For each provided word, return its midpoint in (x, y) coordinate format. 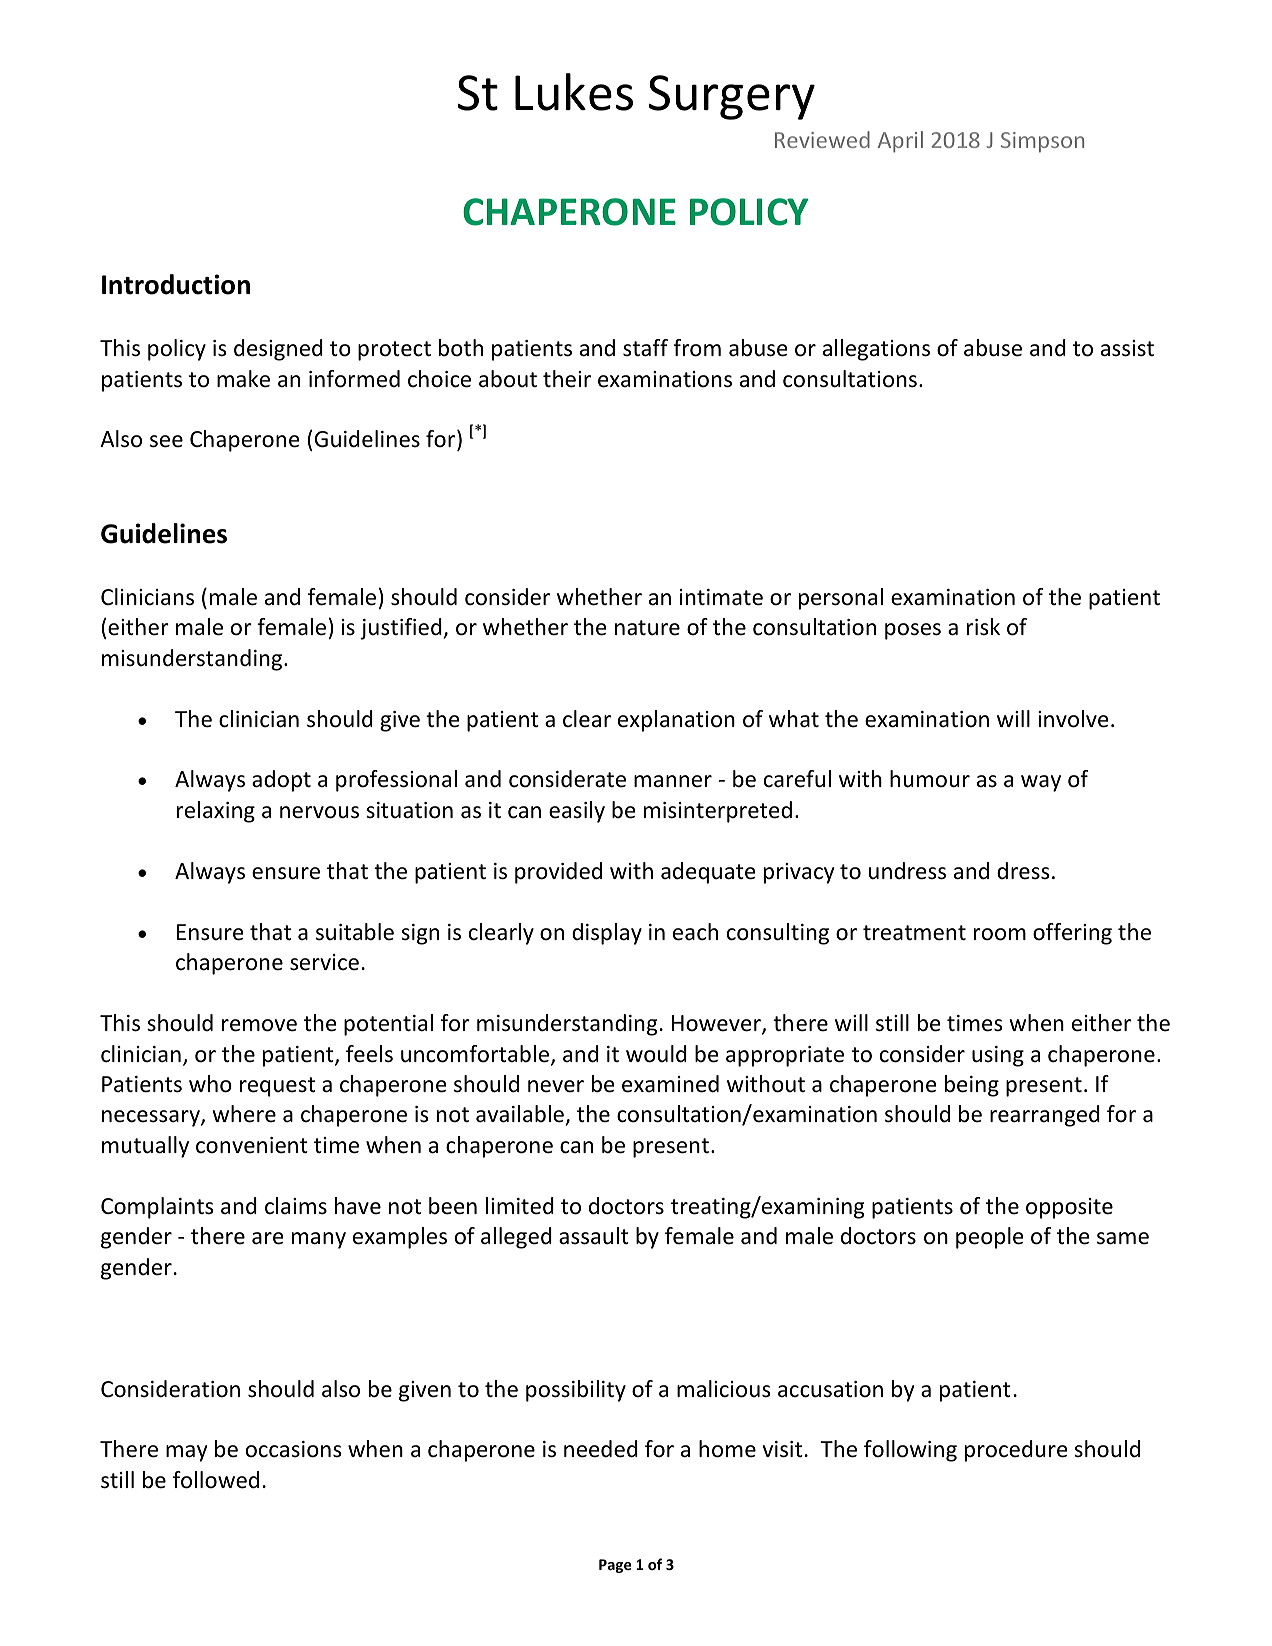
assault (594, 1236)
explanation (676, 721)
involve (1073, 719)
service (324, 962)
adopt (281, 781)
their (567, 379)
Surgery (732, 97)
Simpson (1042, 142)
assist (1127, 348)
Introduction (176, 284)
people (990, 1238)
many (319, 1240)
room (1000, 934)
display (607, 934)
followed (216, 1480)
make (243, 379)
